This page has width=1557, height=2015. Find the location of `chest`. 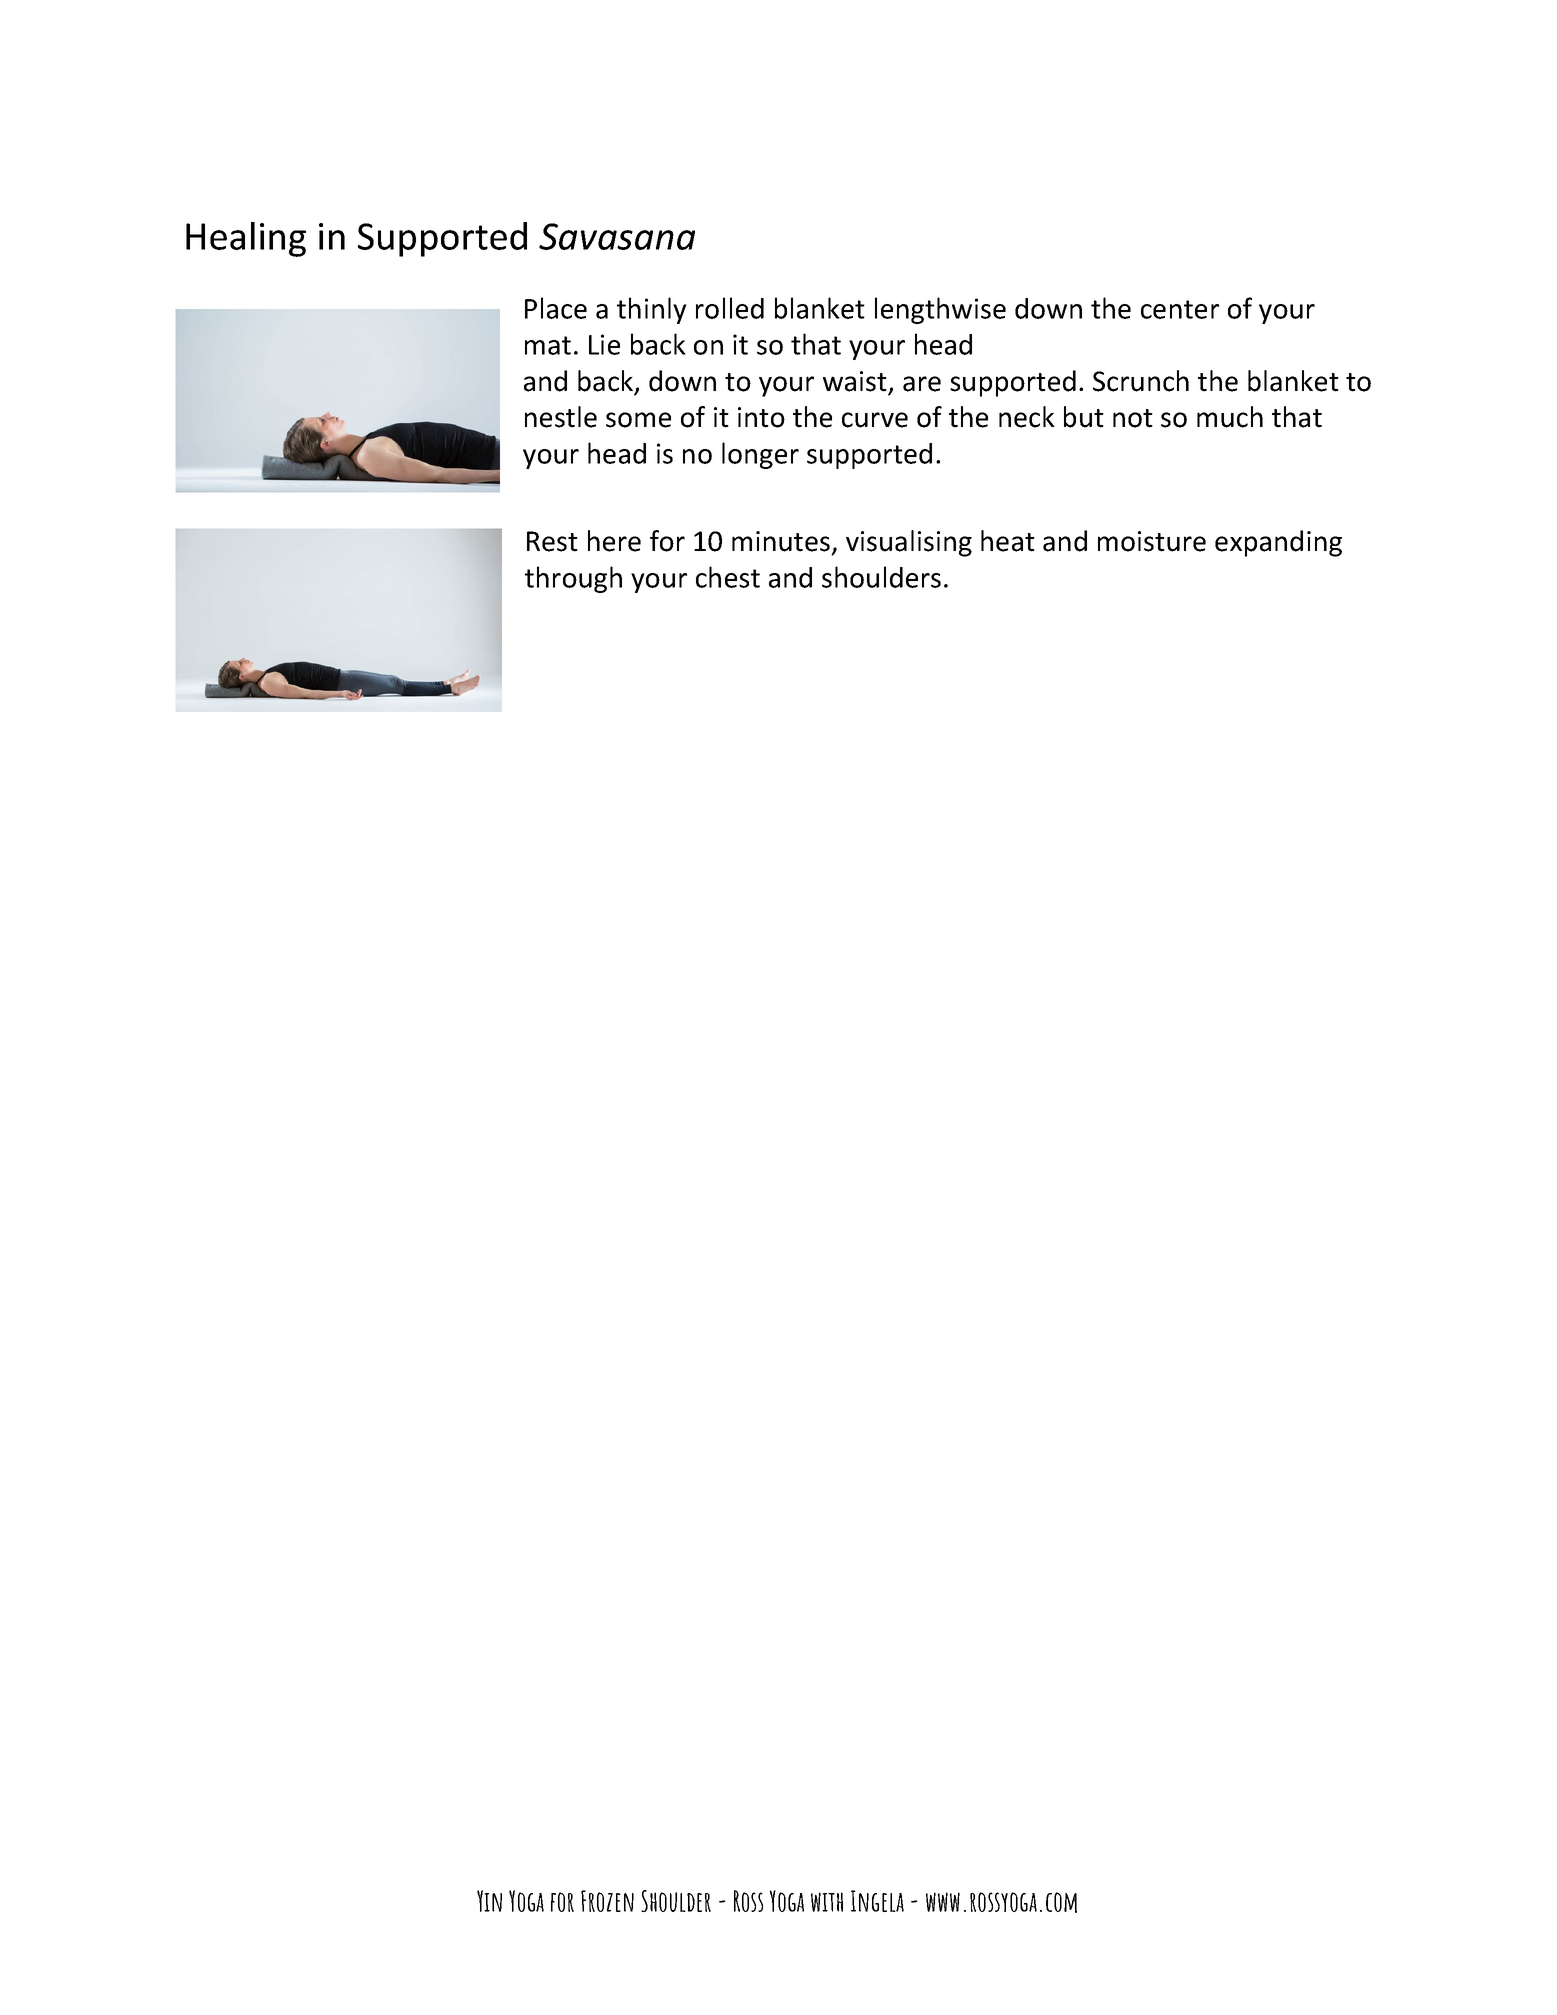

chest is located at coordinates (728, 577).
